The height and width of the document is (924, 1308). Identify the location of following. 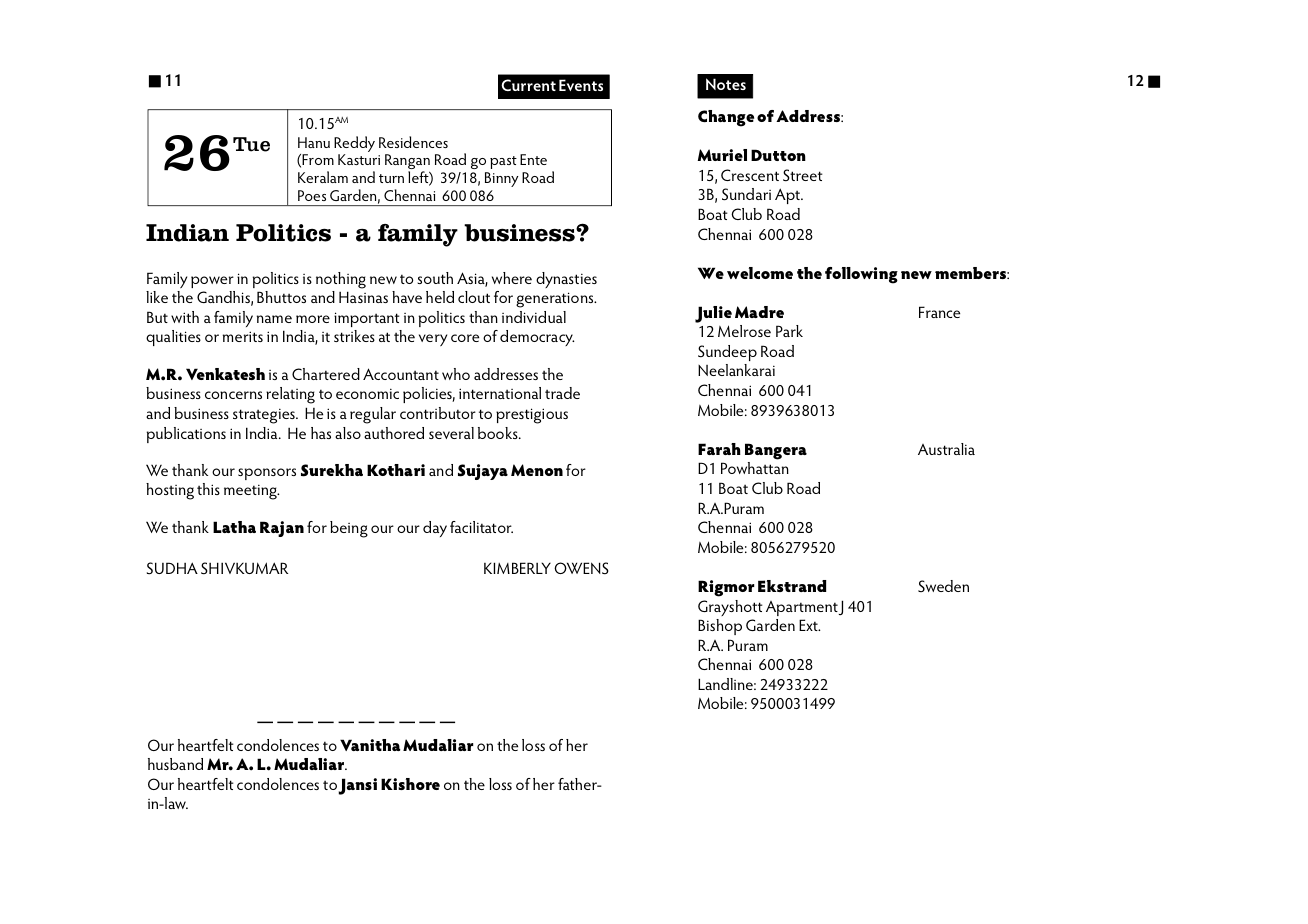
(861, 275).
